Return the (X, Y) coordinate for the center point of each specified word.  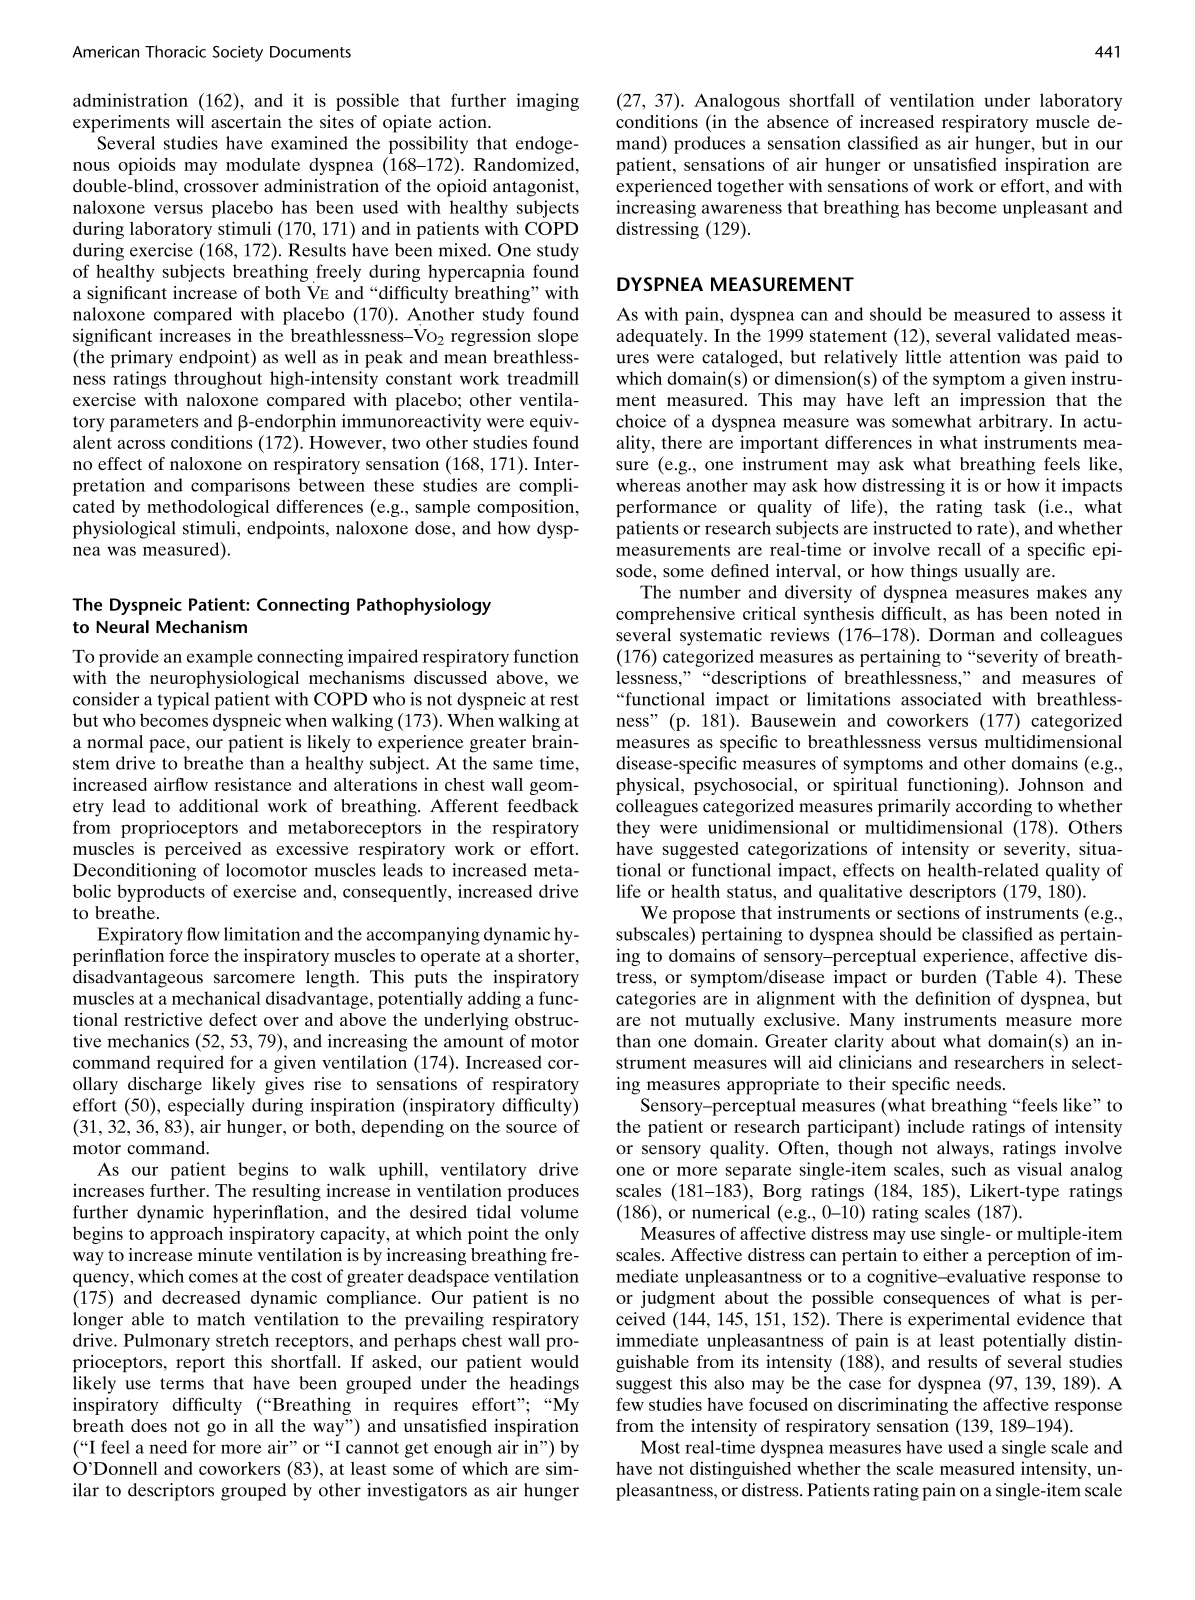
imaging (547, 102)
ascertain (246, 121)
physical (649, 786)
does (149, 1425)
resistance (253, 784)
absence (798, 121)
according (994, 808)
